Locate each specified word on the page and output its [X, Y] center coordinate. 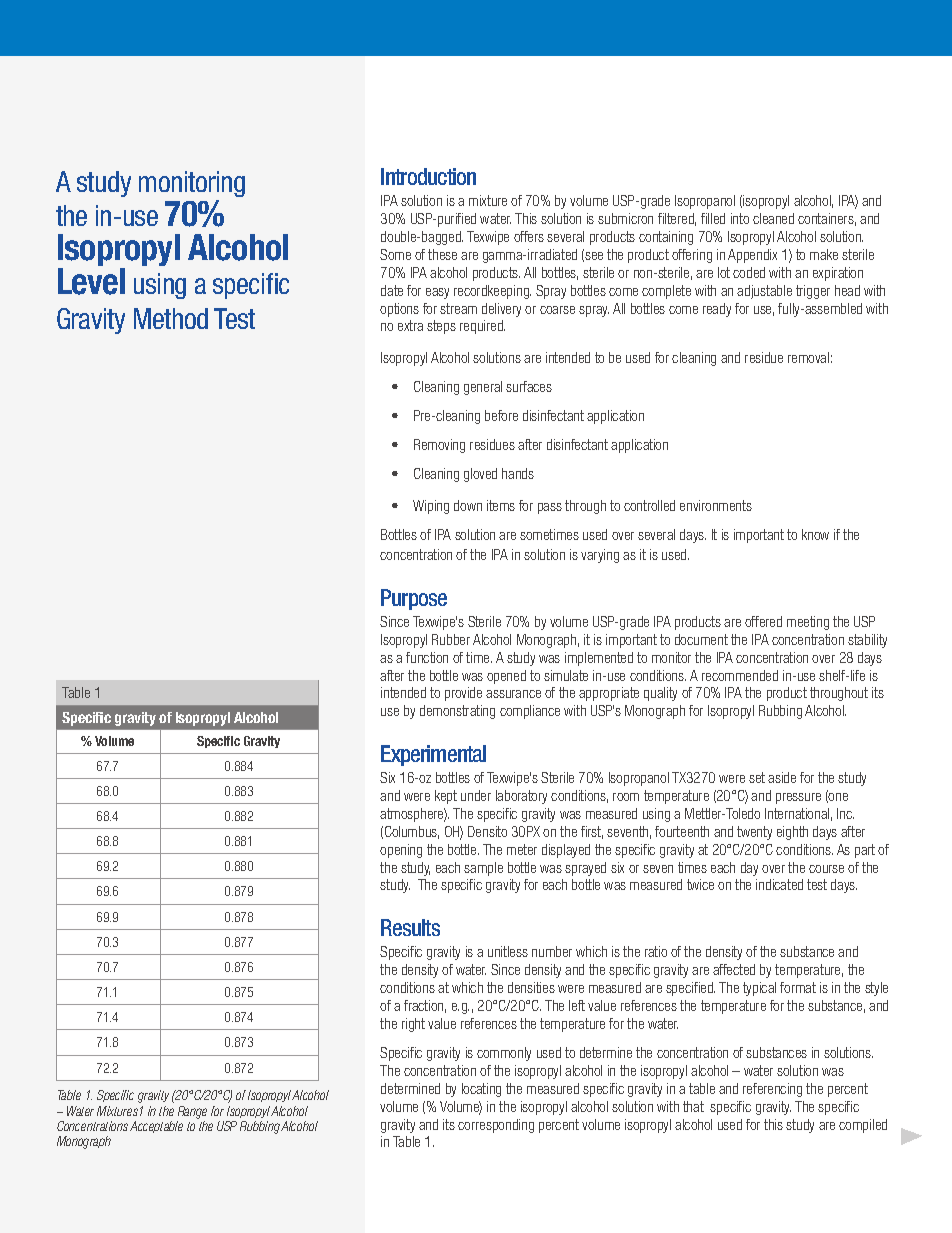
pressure [798, 798]
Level [91, 281]
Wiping [431, 507]
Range [192, 1112]
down [468, 505]
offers [529, 236]
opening [401, 851]
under [476, 795]
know [815, 534]
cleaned [773, 218]
